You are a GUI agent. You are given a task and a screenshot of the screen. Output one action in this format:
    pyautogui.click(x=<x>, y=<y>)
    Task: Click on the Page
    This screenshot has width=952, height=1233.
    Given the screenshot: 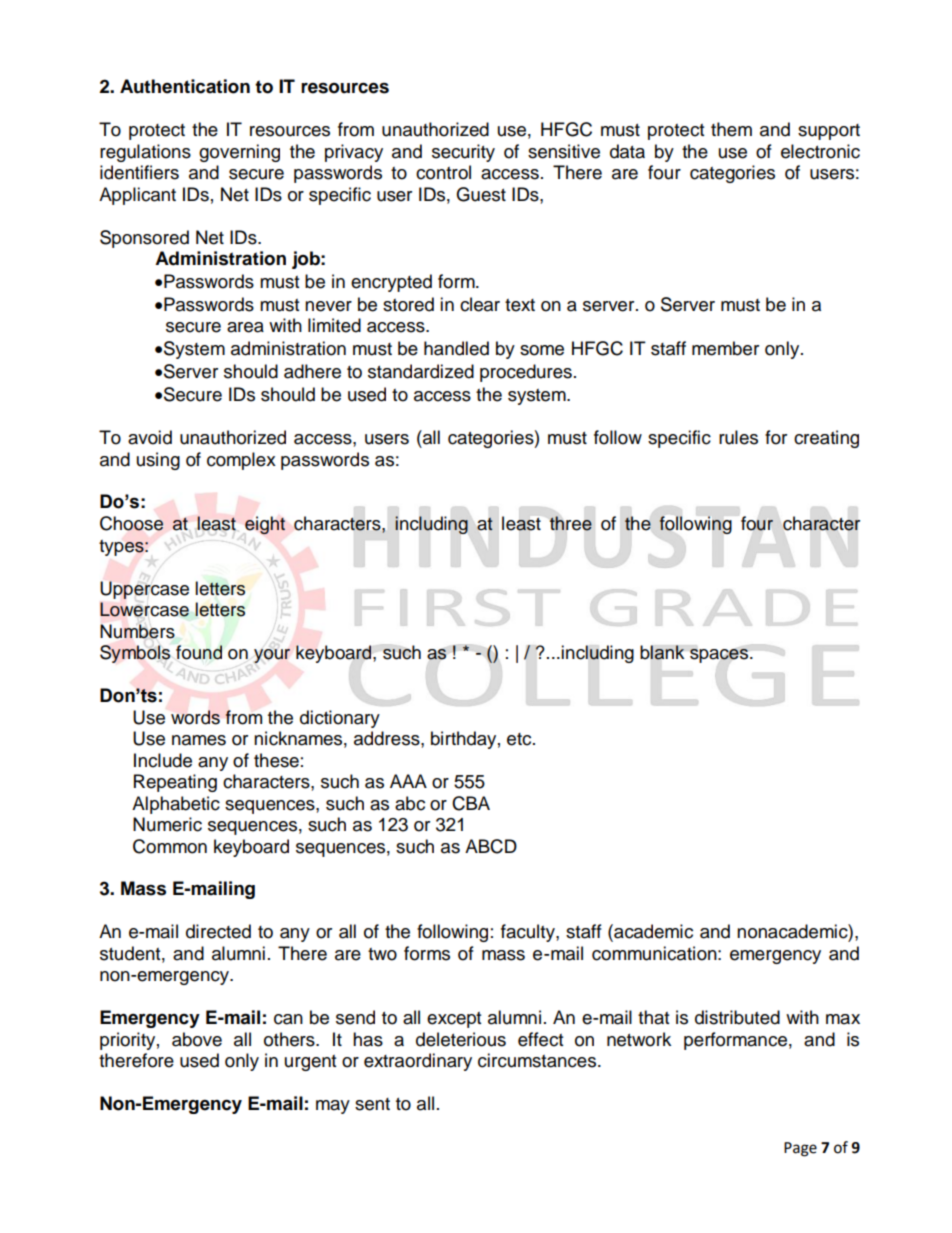 What is the action you would take?
    pyautogui.click(x=800, y=1149)
